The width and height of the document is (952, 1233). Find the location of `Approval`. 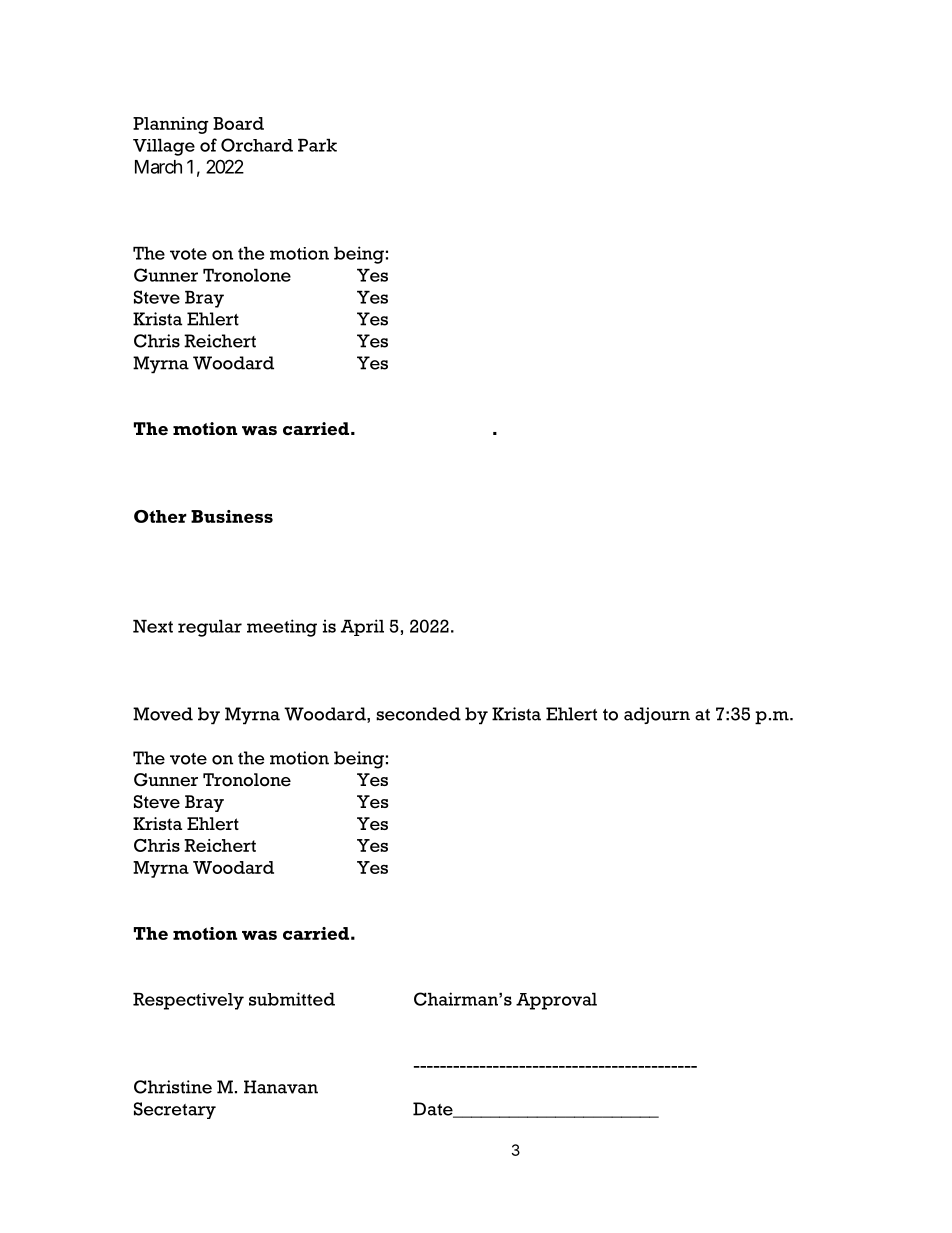

Approval is located at coordinates (556, 1001).
